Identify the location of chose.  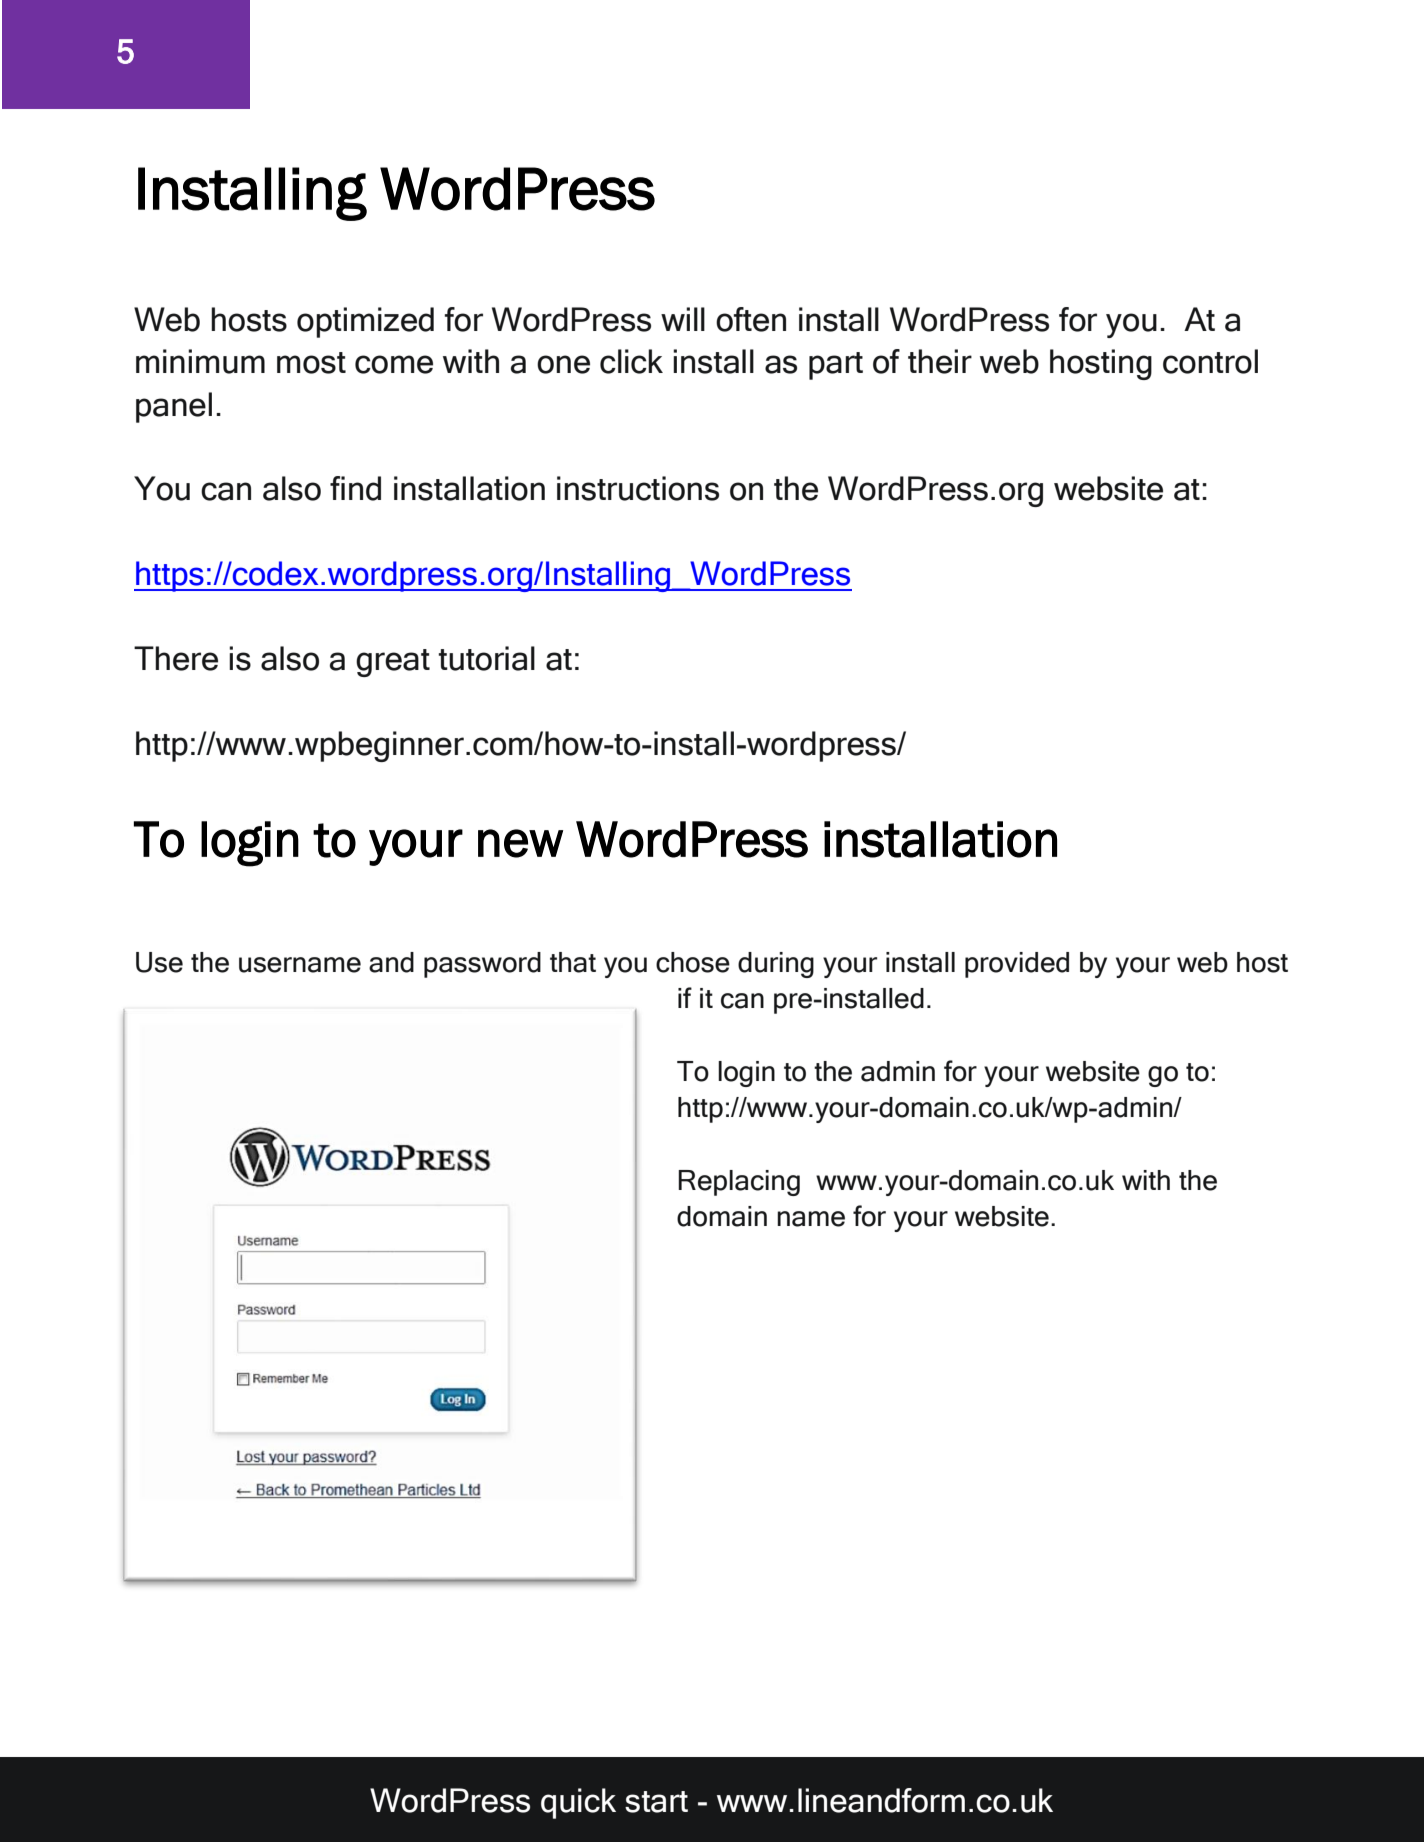
(693, 962).
